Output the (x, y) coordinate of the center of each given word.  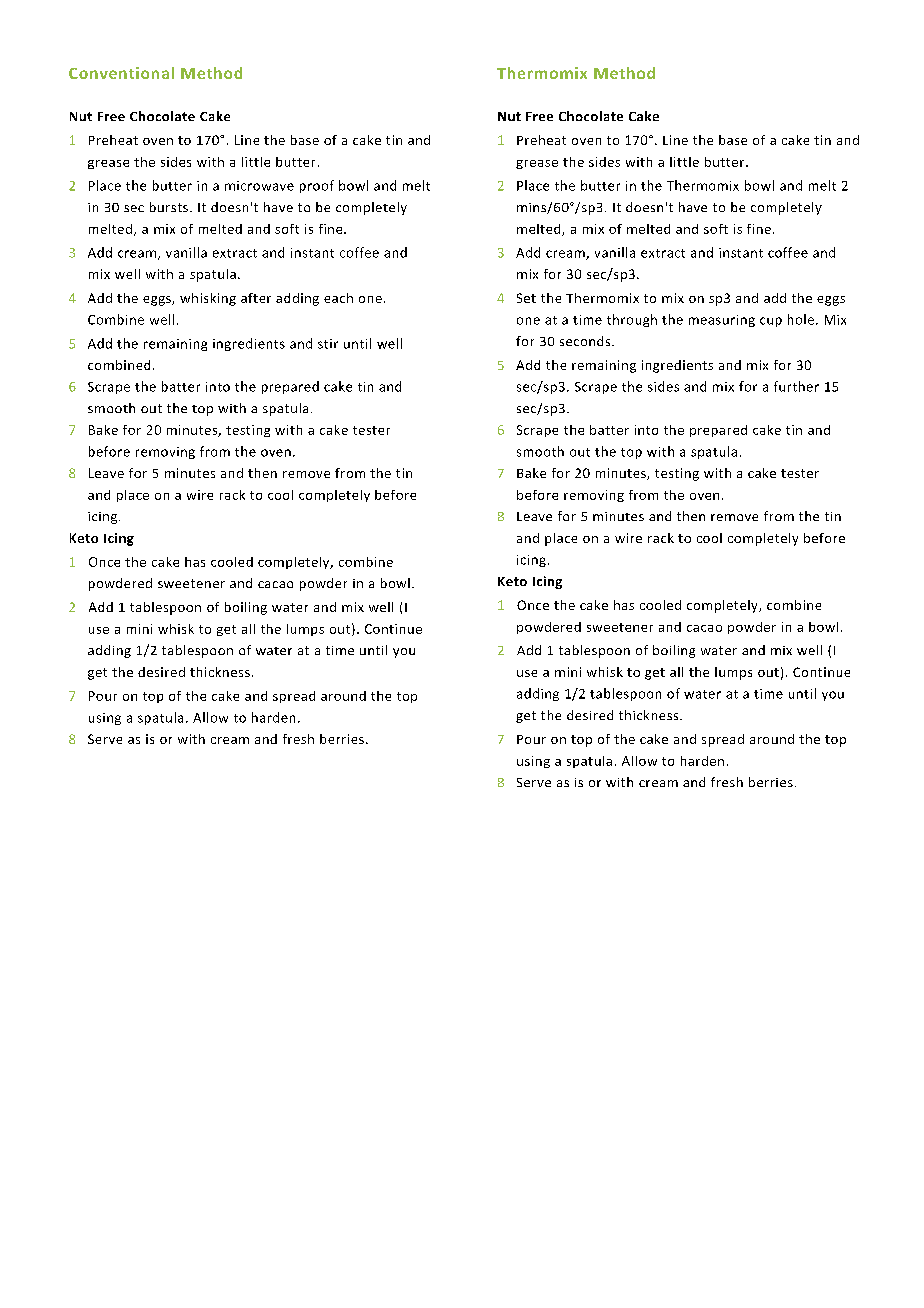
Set (526, 298)
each (338, 298)
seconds (586, 341)
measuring (722, 321)
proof (317, 186)
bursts (169, 207)
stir (328, 344)
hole (801, 319)
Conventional (121, 73)
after (256, 298)
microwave (259, 186)
